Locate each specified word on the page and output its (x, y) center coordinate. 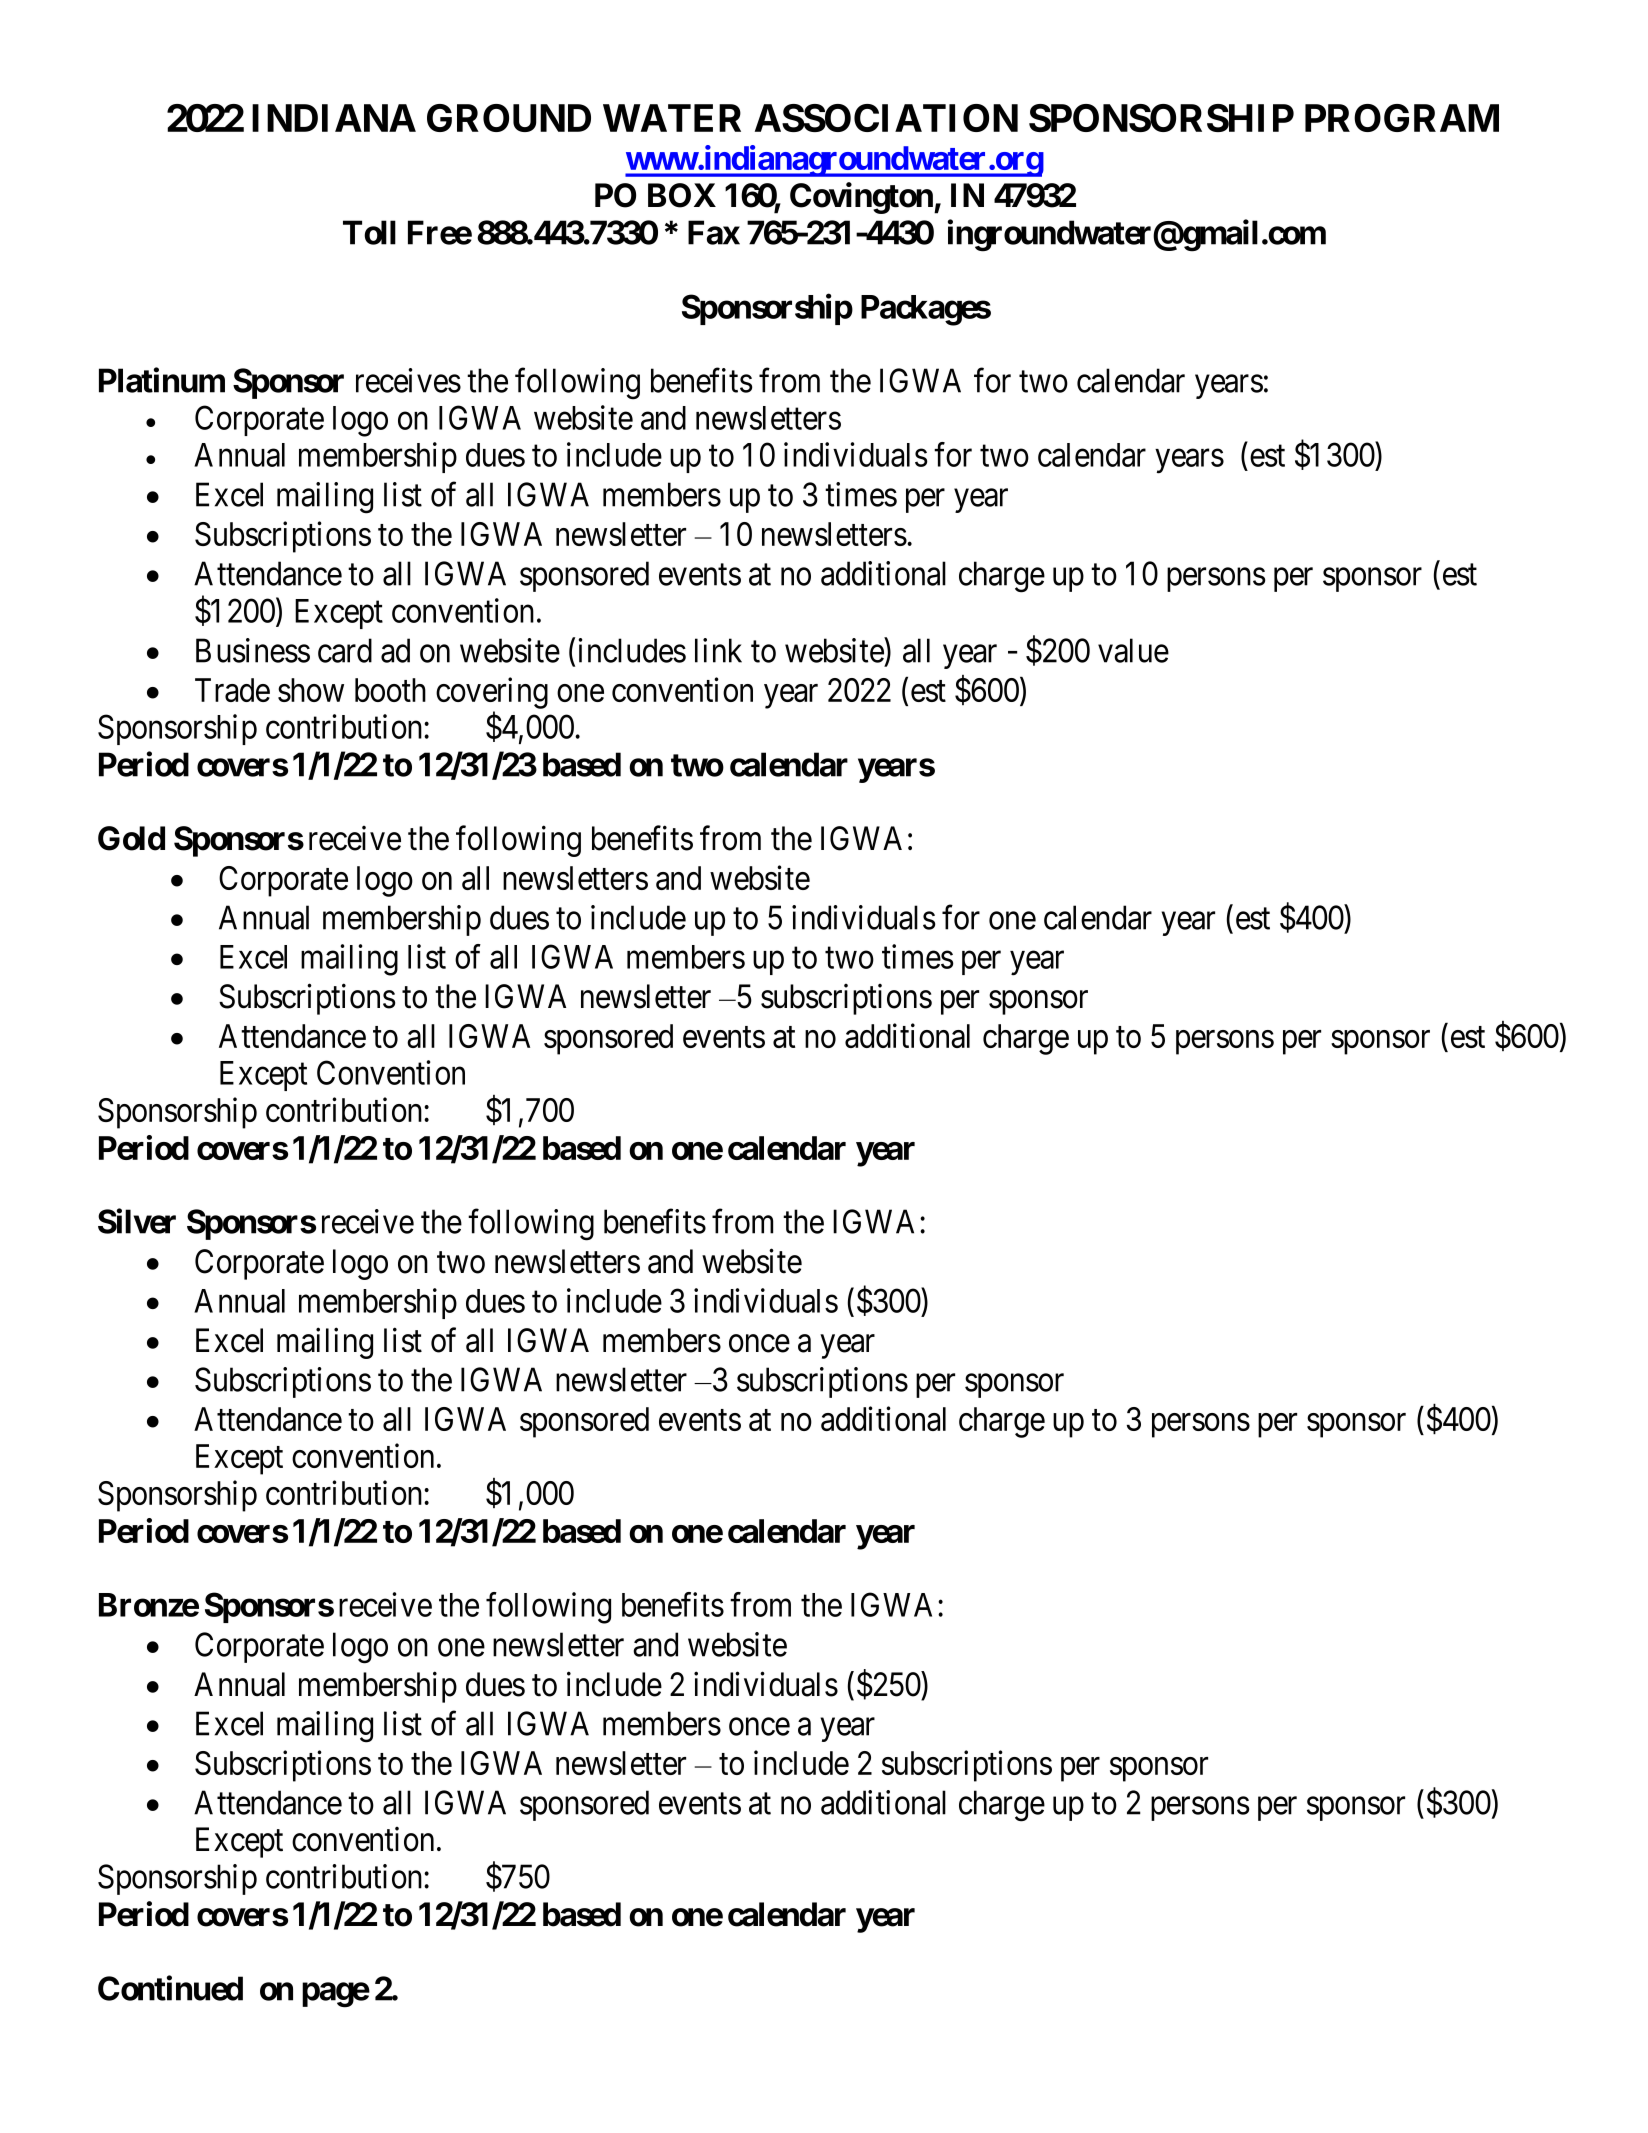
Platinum (162, 380)
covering (492, 693)
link (718, 650)
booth (390, 690)
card (345, 650)
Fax (714, 232)
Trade (232, 690)
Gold (131, 838)
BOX (682, 195)
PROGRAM (1402, 118)
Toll (369, 232)
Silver (137, 1221)
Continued (170, 1988)
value (1133, 650)
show (311, 690)
